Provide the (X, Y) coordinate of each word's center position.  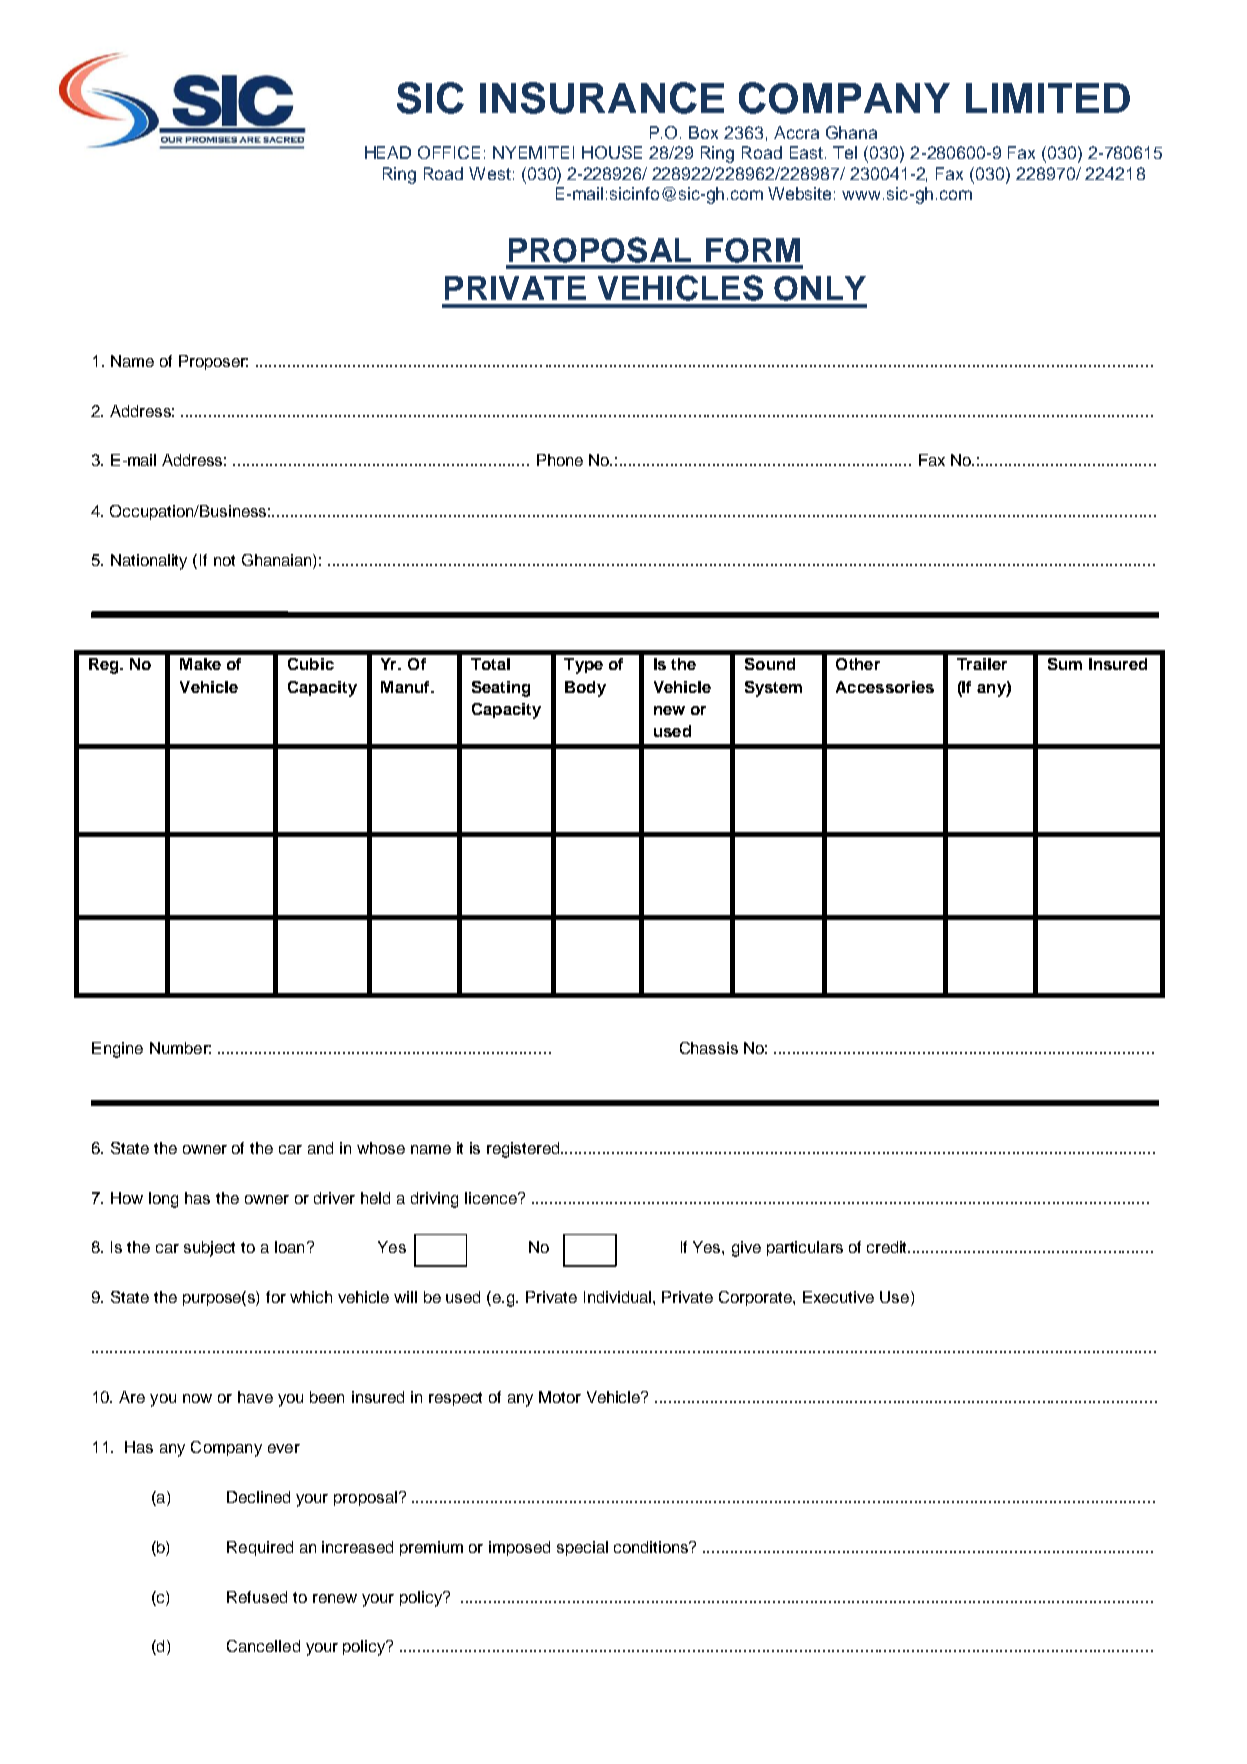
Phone (560, 460)
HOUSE (612, 152)
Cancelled (263, 1646)
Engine (117, 1050)
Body (585, 689)
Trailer (982, 664)
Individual (619, 1297)
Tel (845, 152)
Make (200, 664)
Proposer (213, 362)
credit (888, 1247)
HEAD (388, 152)
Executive (838, 1297)
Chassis (709, 1048)
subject (209, 1249)
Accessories (885, 687)
